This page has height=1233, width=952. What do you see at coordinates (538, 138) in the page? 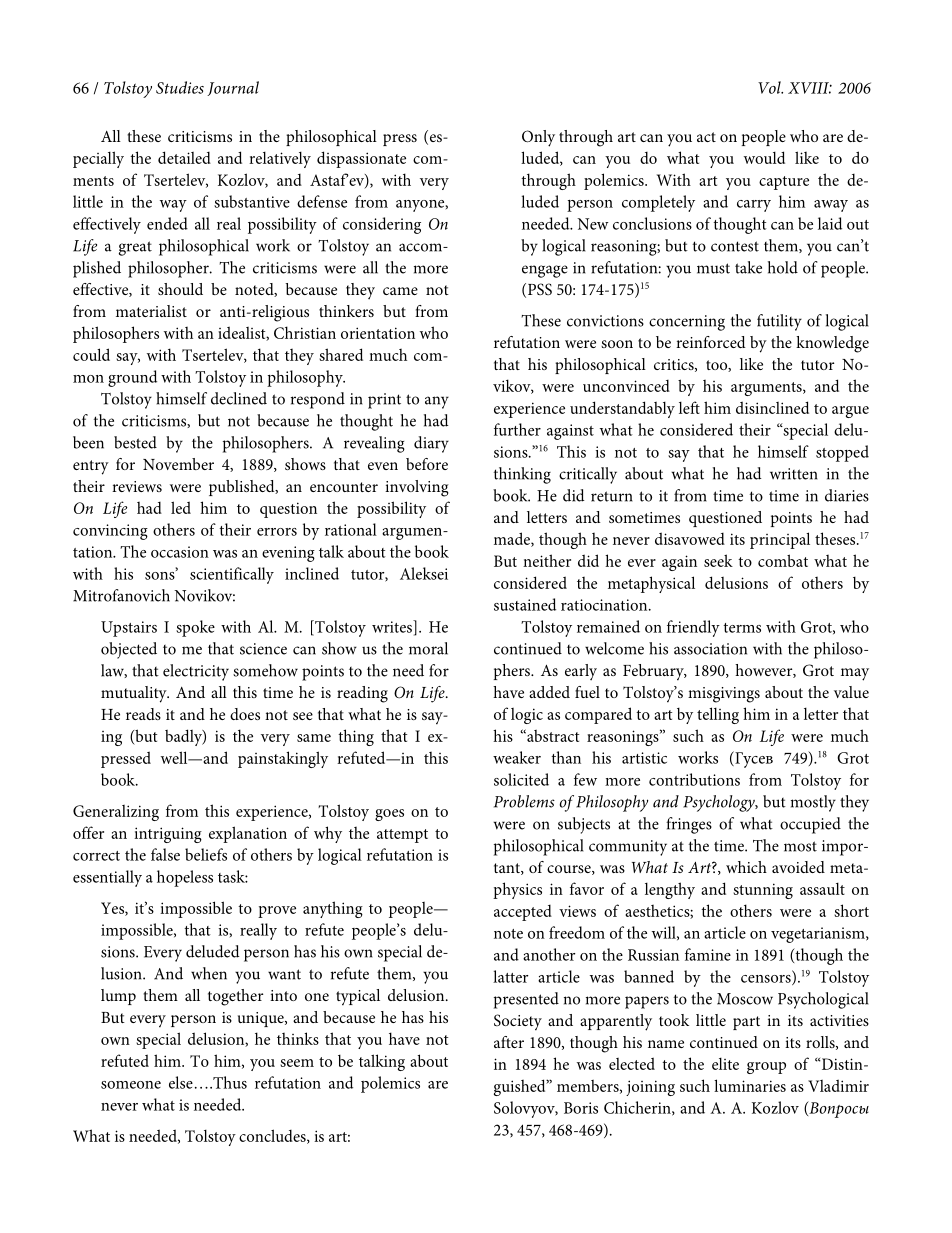
I see `Only` at bounding box center [538, 138].
